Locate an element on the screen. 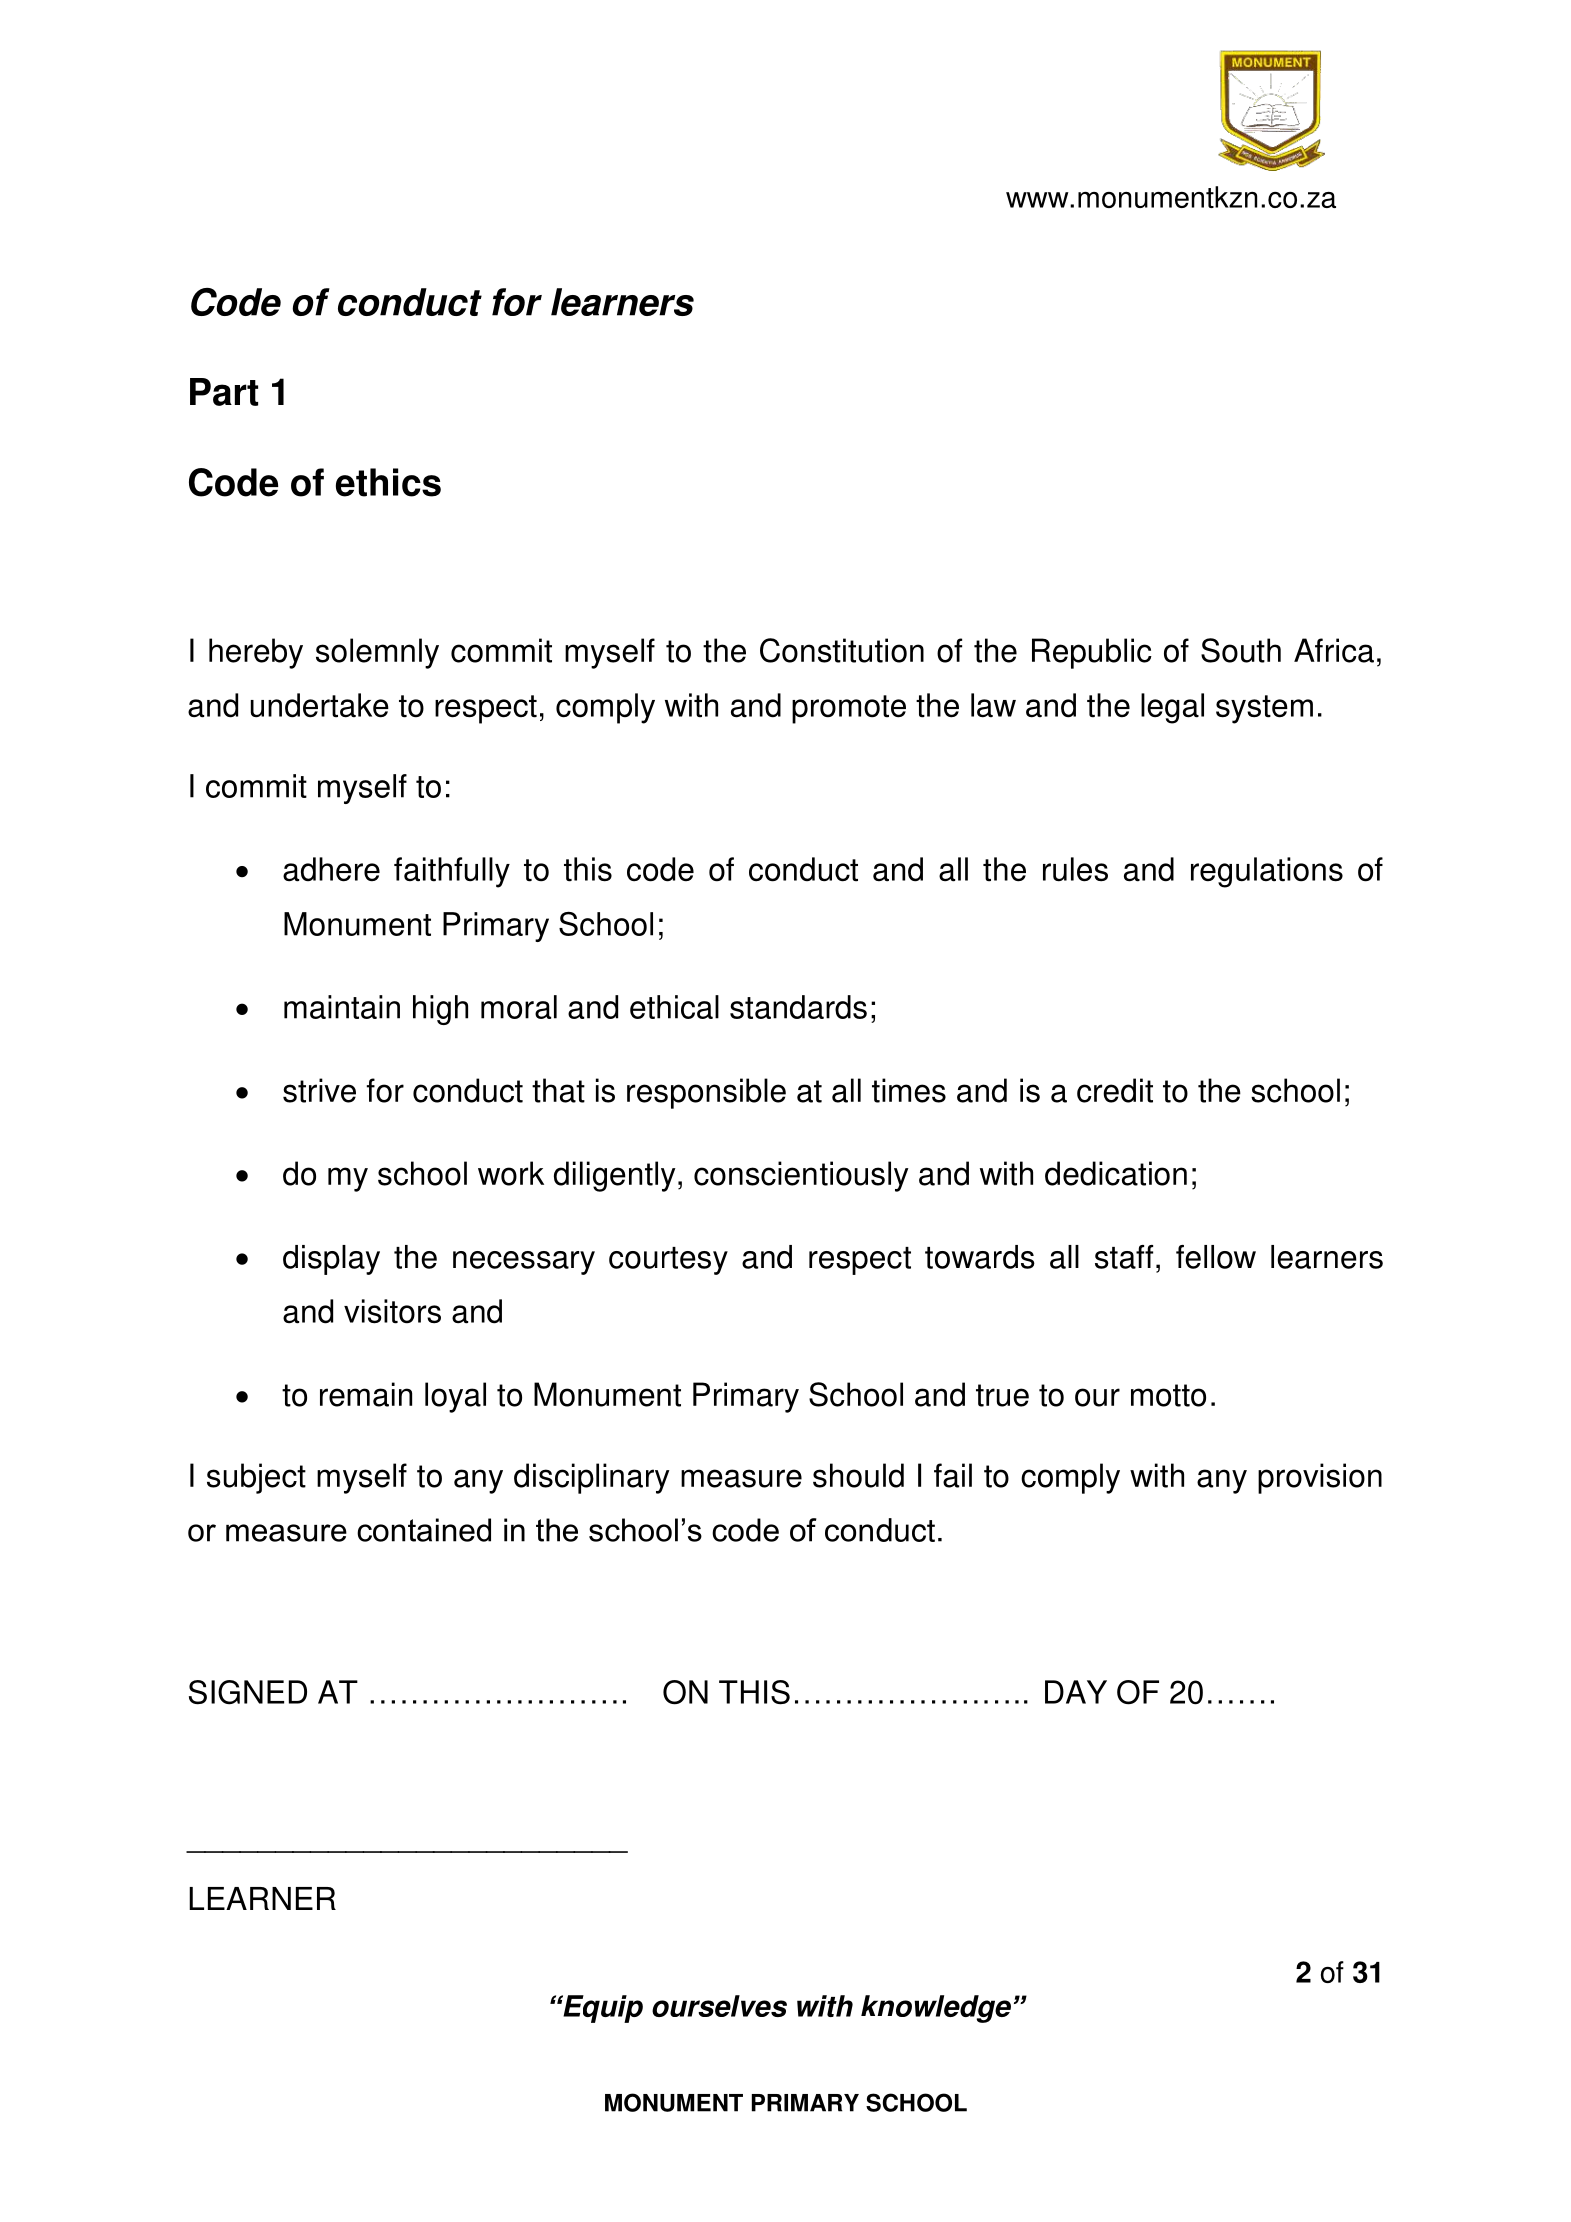  standards is located at coordinates (798, 1007).
